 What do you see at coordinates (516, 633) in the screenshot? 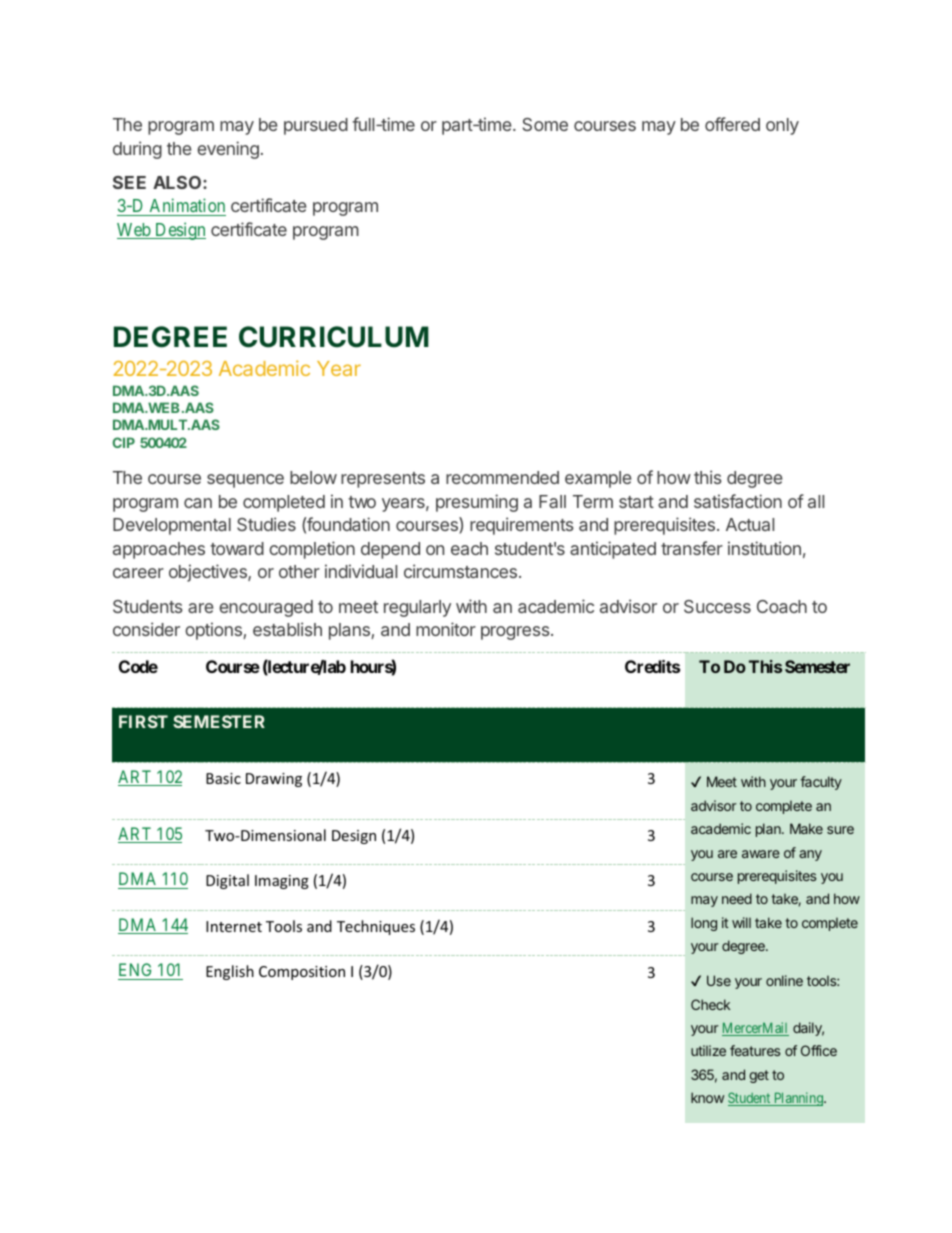
I see `progress` at bounding box center [516, 633].
